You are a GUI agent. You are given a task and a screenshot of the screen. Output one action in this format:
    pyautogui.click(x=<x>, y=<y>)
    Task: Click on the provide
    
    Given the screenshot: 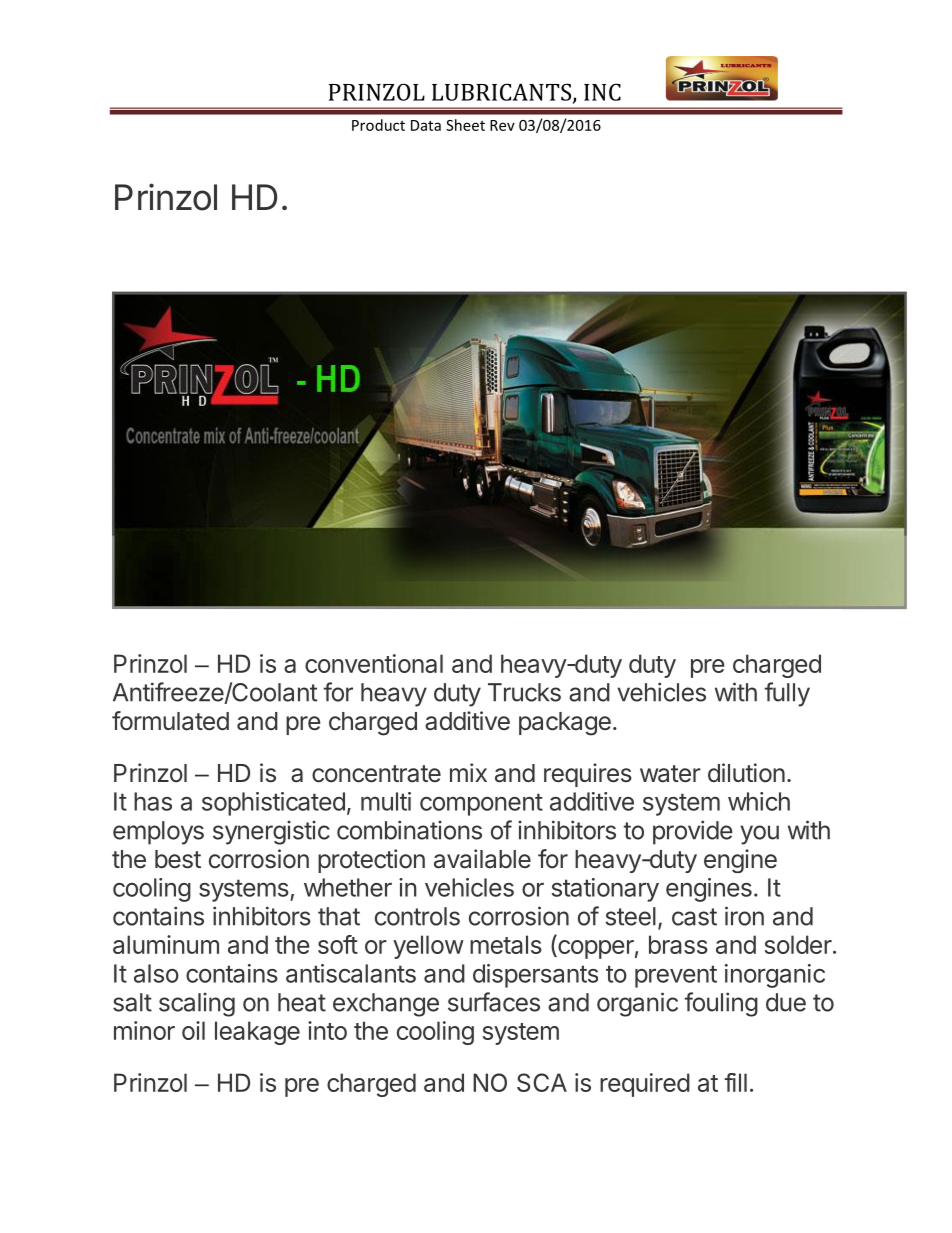 What is the action you would take?
    pyautogui.click(x=693, y=832)
